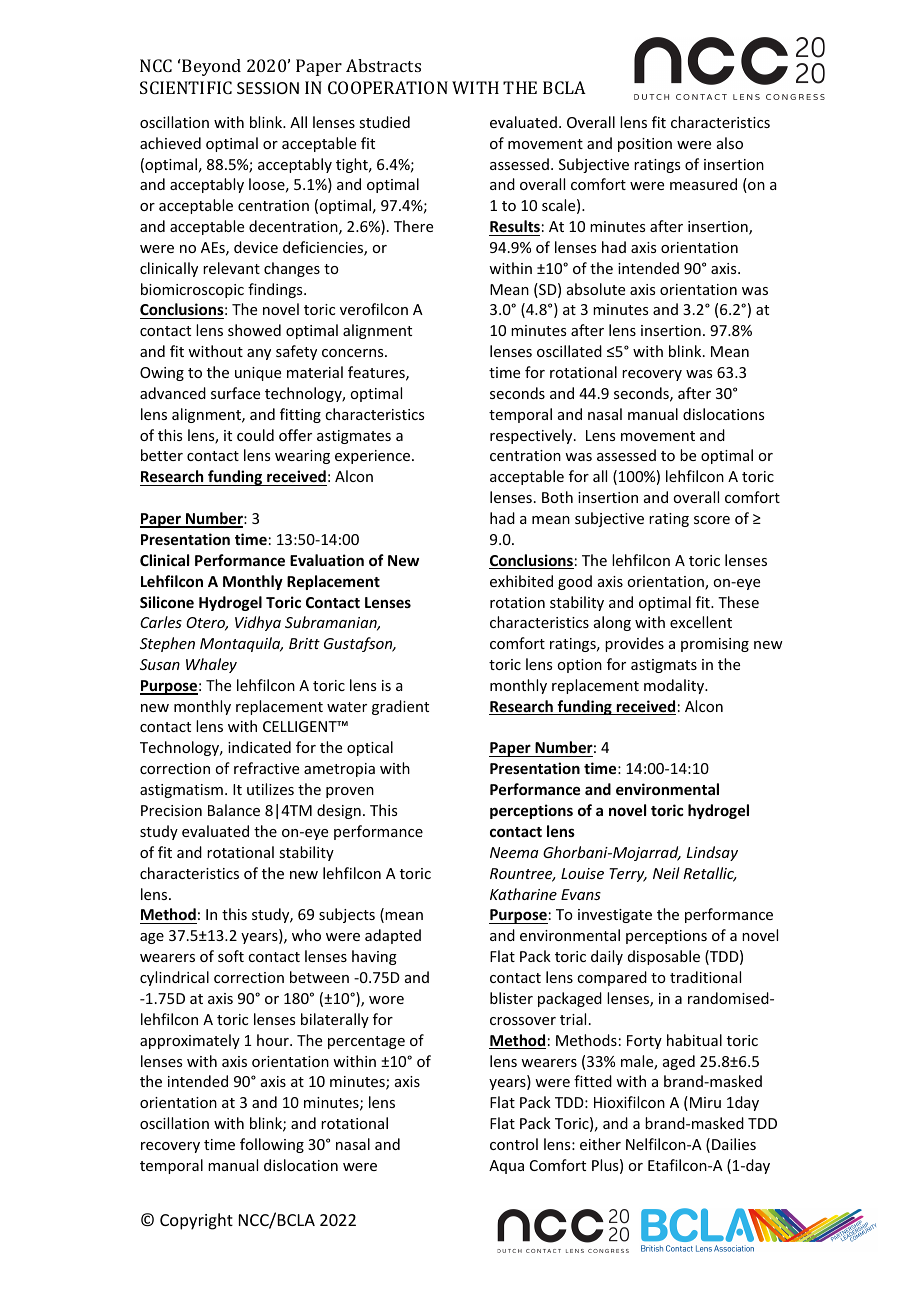  Describe the element at coordinates (210, 67) in the document. I see `Beyond` at that location.
